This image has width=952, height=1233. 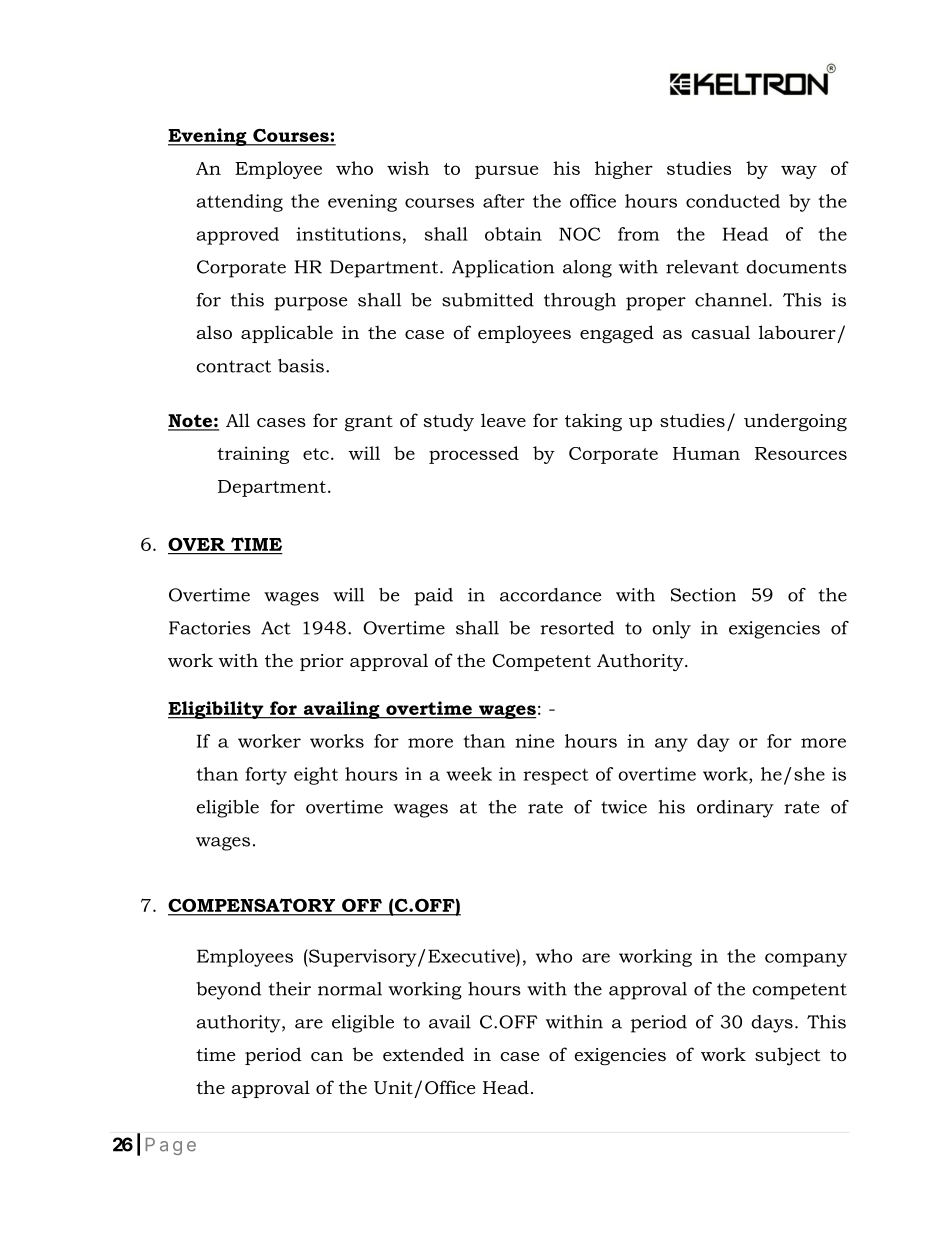 What do you see at coordinates (706, 453) in the image?
I see `Human` at bounding box center [706, 453].
